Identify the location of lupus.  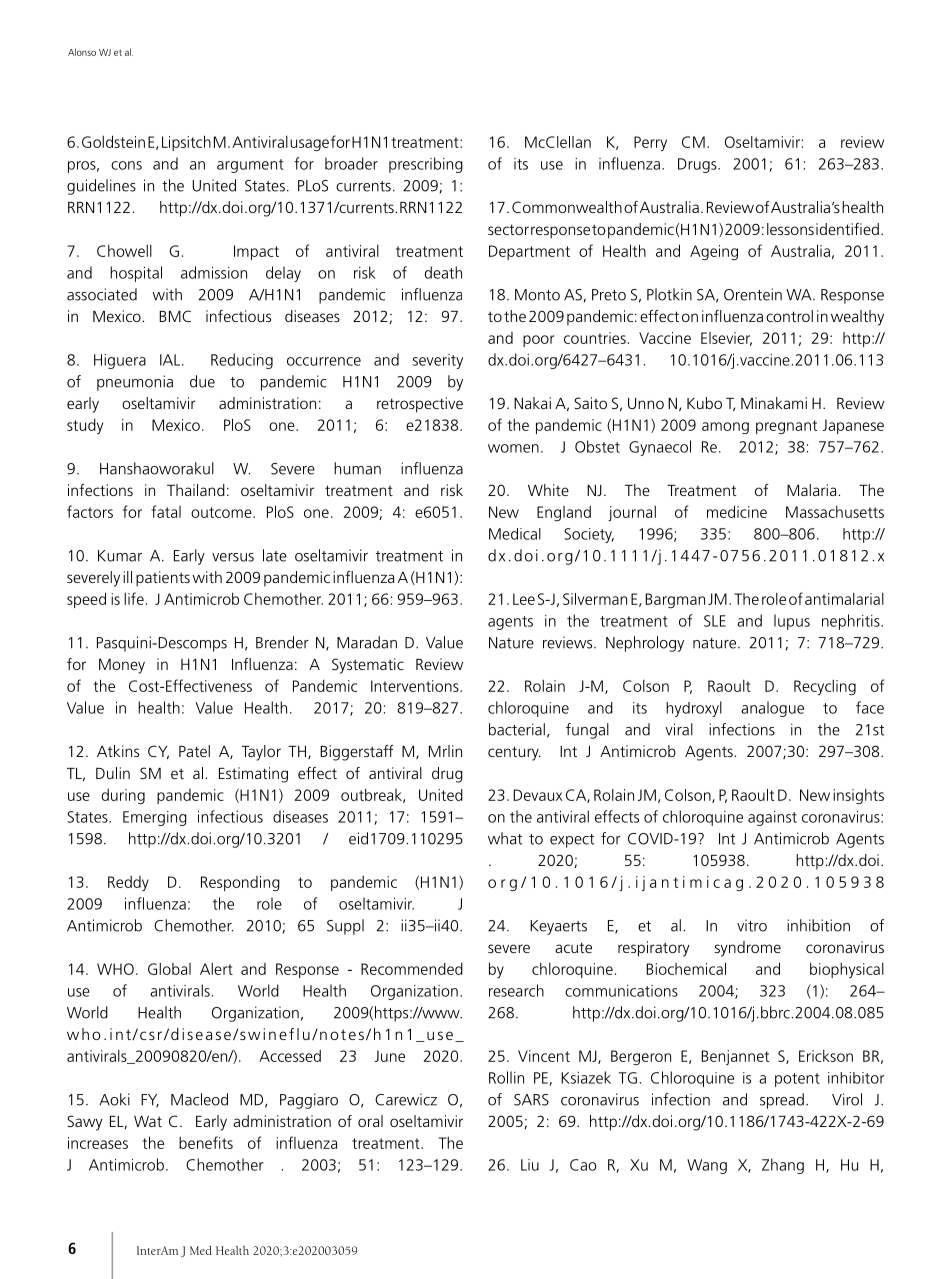
(792, 622).
